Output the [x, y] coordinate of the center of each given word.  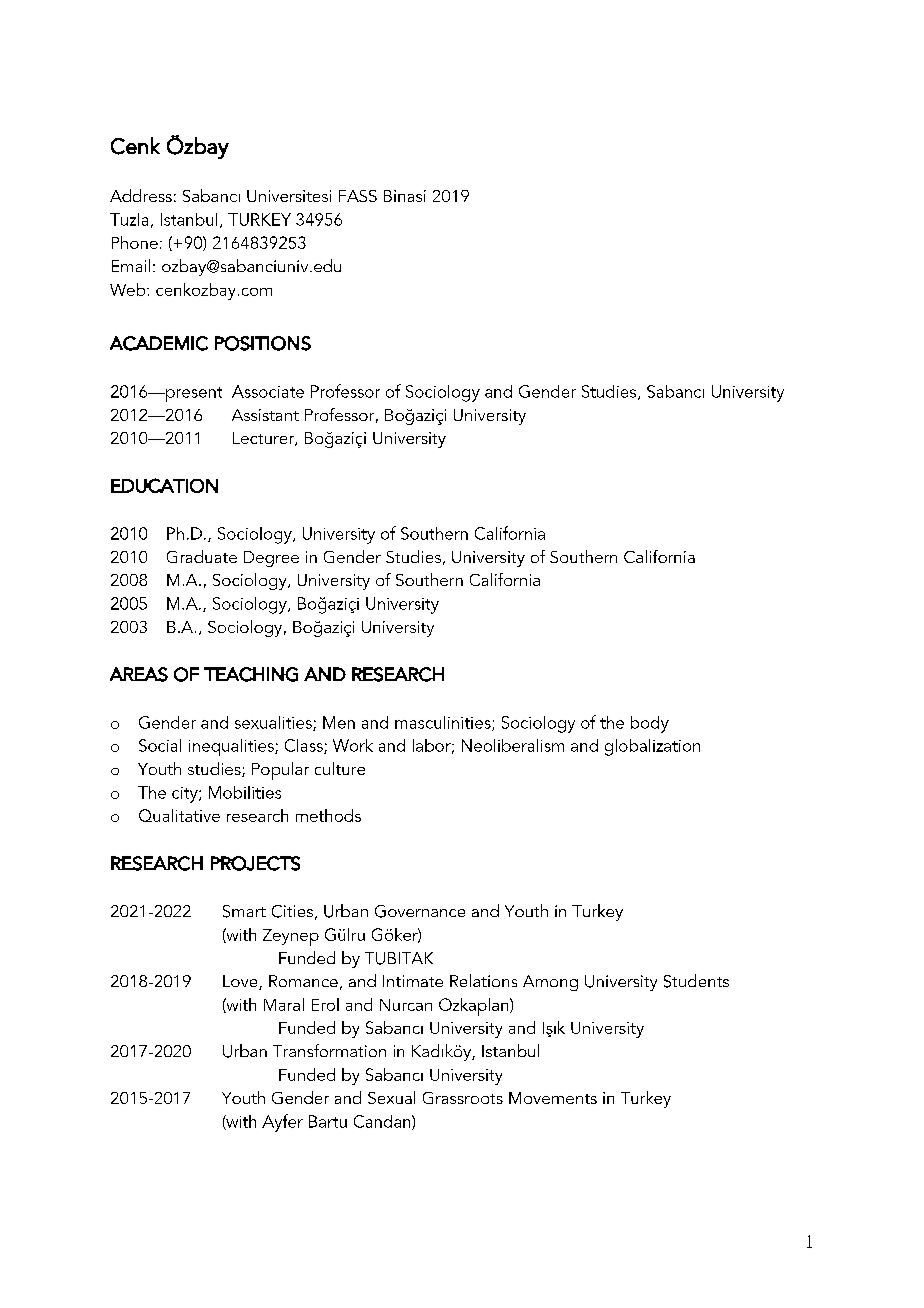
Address [141, 195]
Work [353, 745]
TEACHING [251, 674]
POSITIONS [263, 343]
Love [241, 982]
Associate [268, 391]
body [650, 724]
